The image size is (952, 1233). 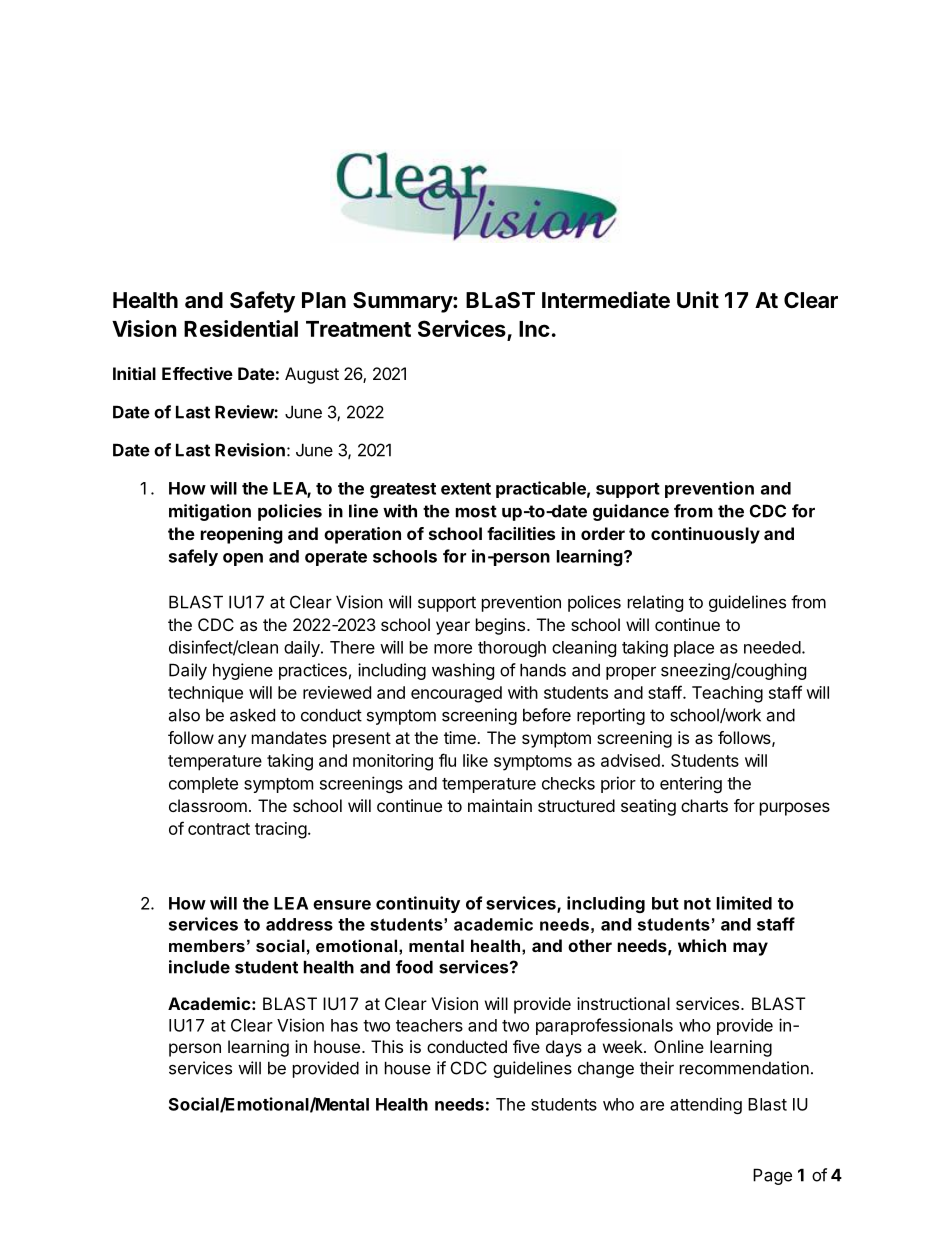 What do you see at coordinates (403, 302) in the screenshot?
I see `Summary` at bounding box center [403, 302].
